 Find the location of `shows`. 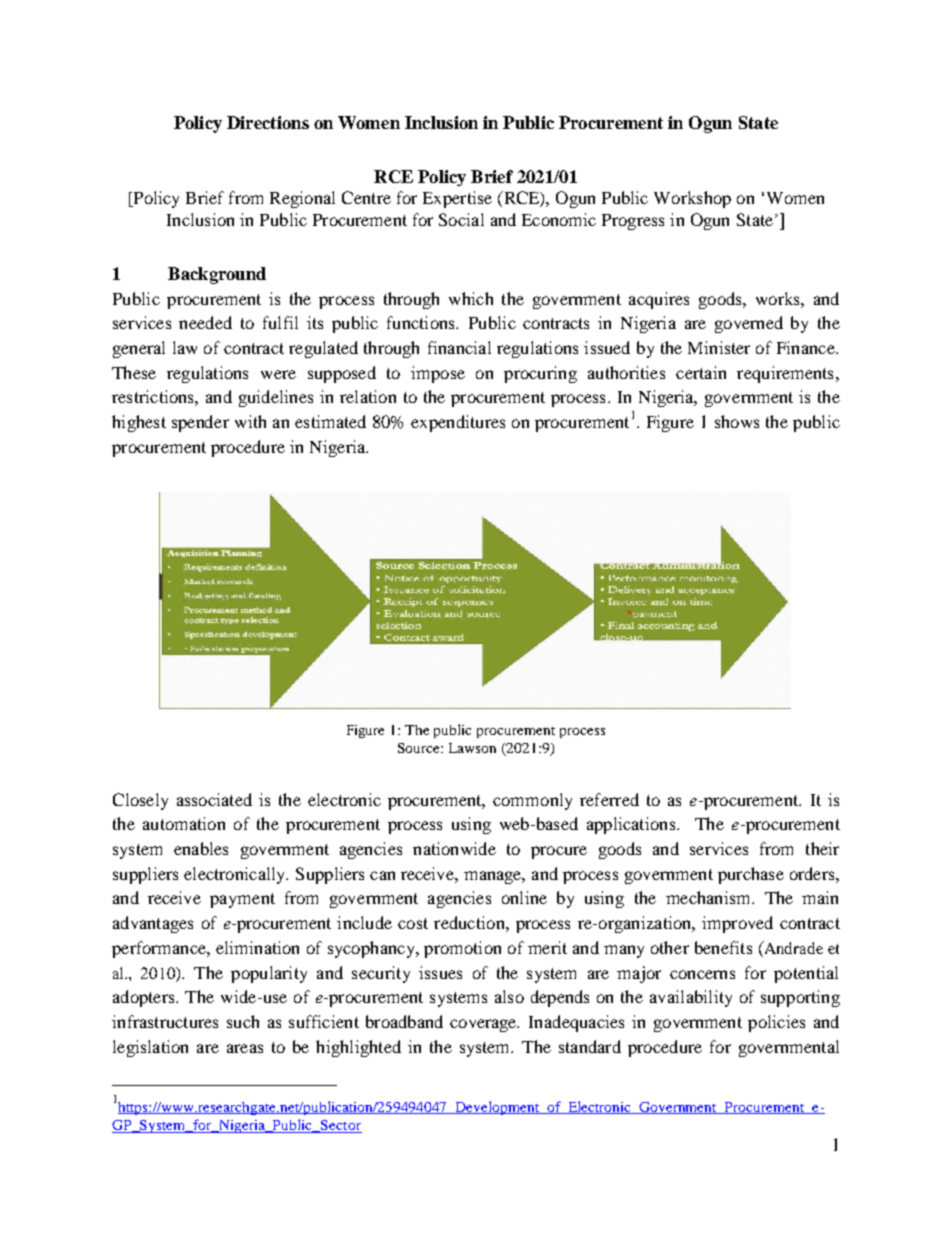

shows is located at coordinates (737, 421).
